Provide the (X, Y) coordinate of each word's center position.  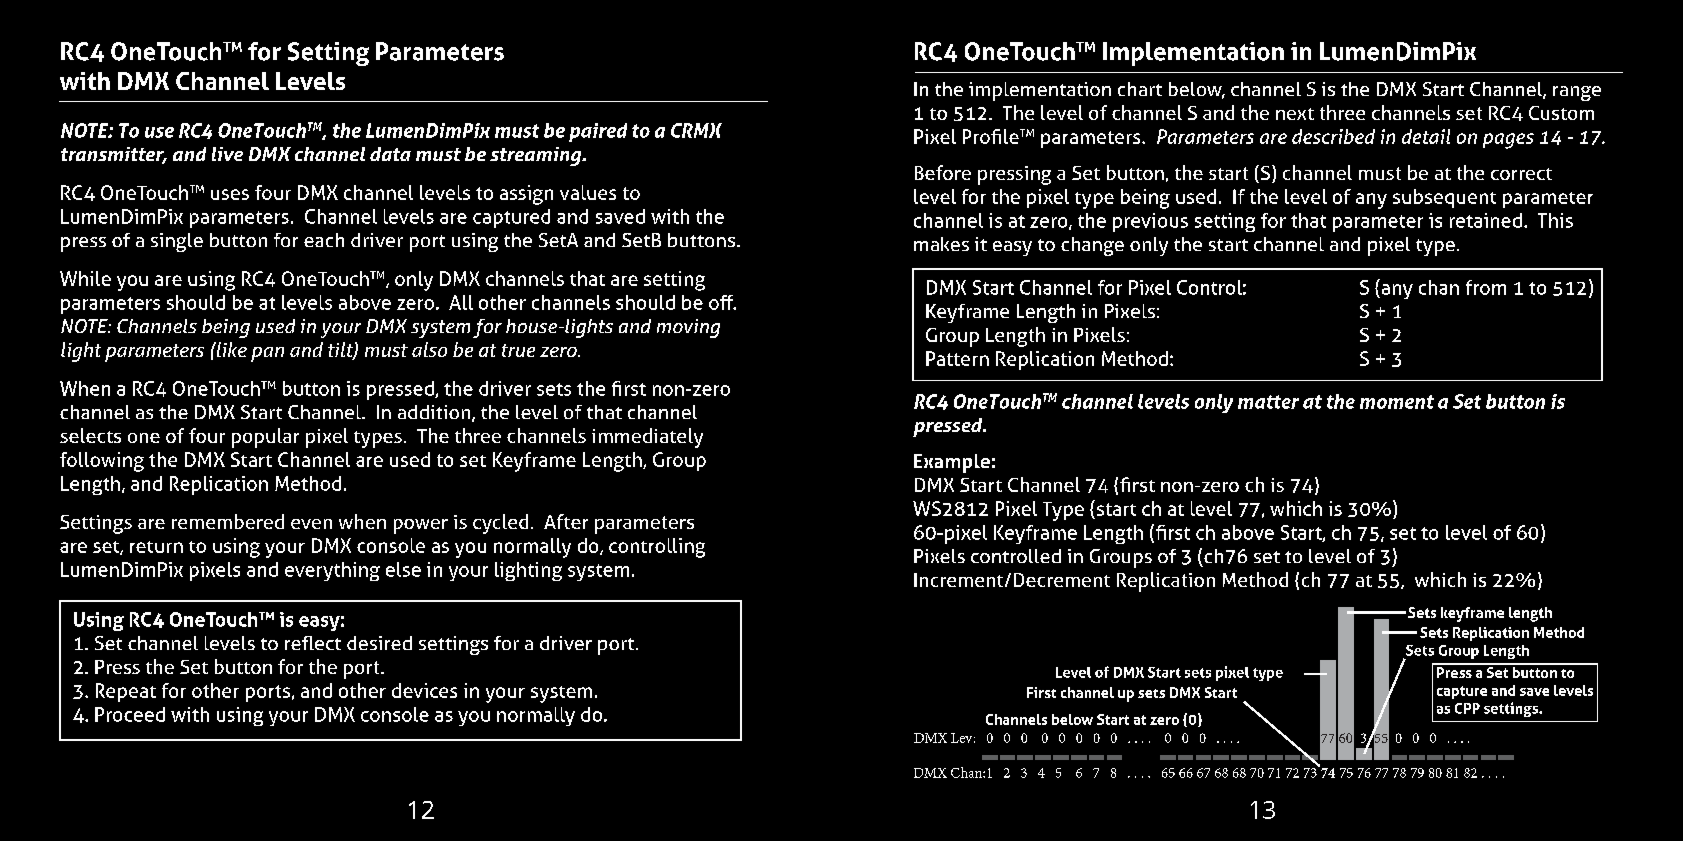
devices (424, 690)
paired (598, 132)
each (324, 240)
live (227, 154)
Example (952, 463)
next (1295, 114)
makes (941, 244)
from (1486, 287)
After (566, 521)
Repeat (126, 692)
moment (1397, 402)
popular (265, 438)
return (156, 547)
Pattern (957, 358)
